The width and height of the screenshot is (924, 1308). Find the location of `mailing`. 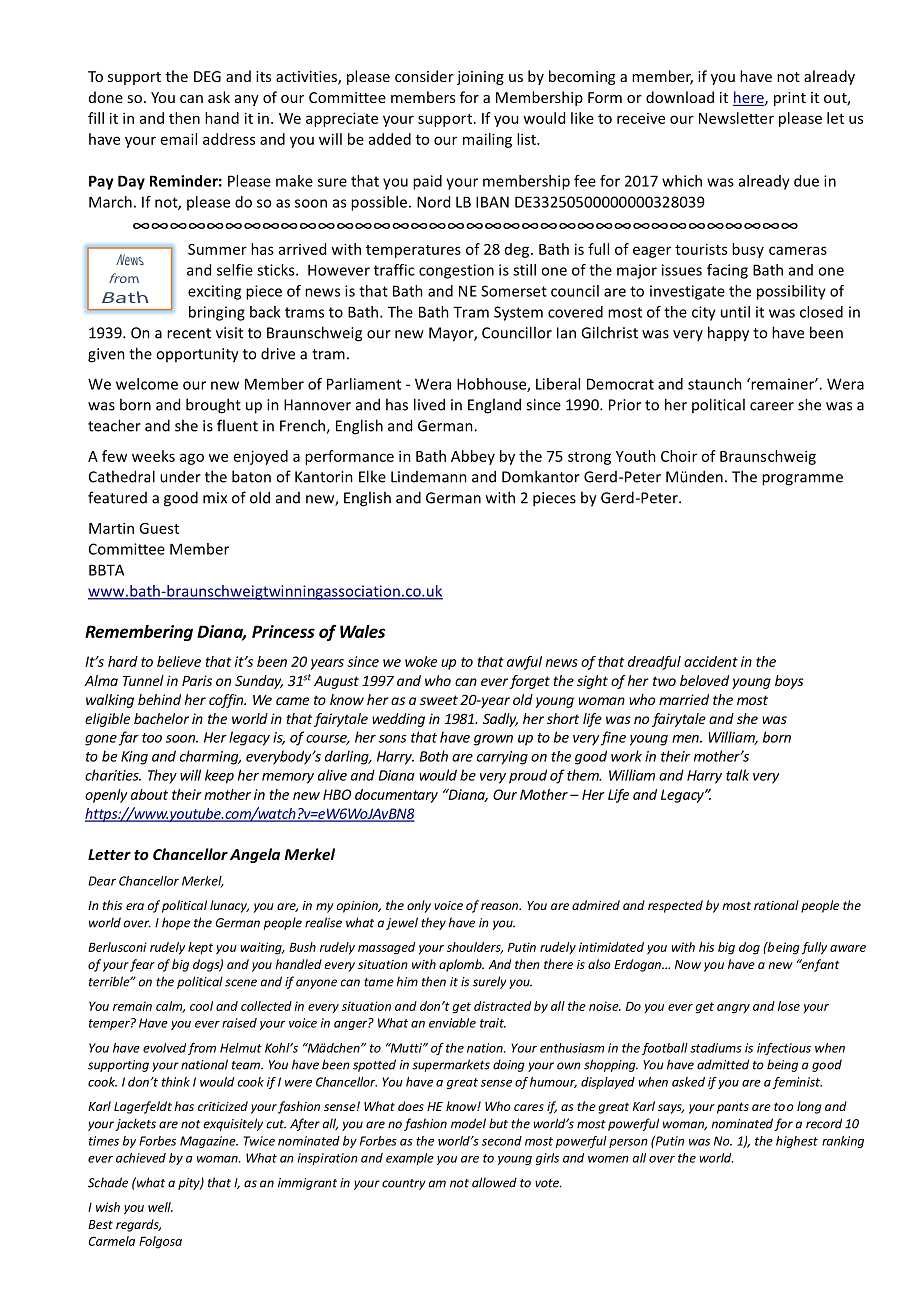

mailing is located at coordinates (487, 140).
